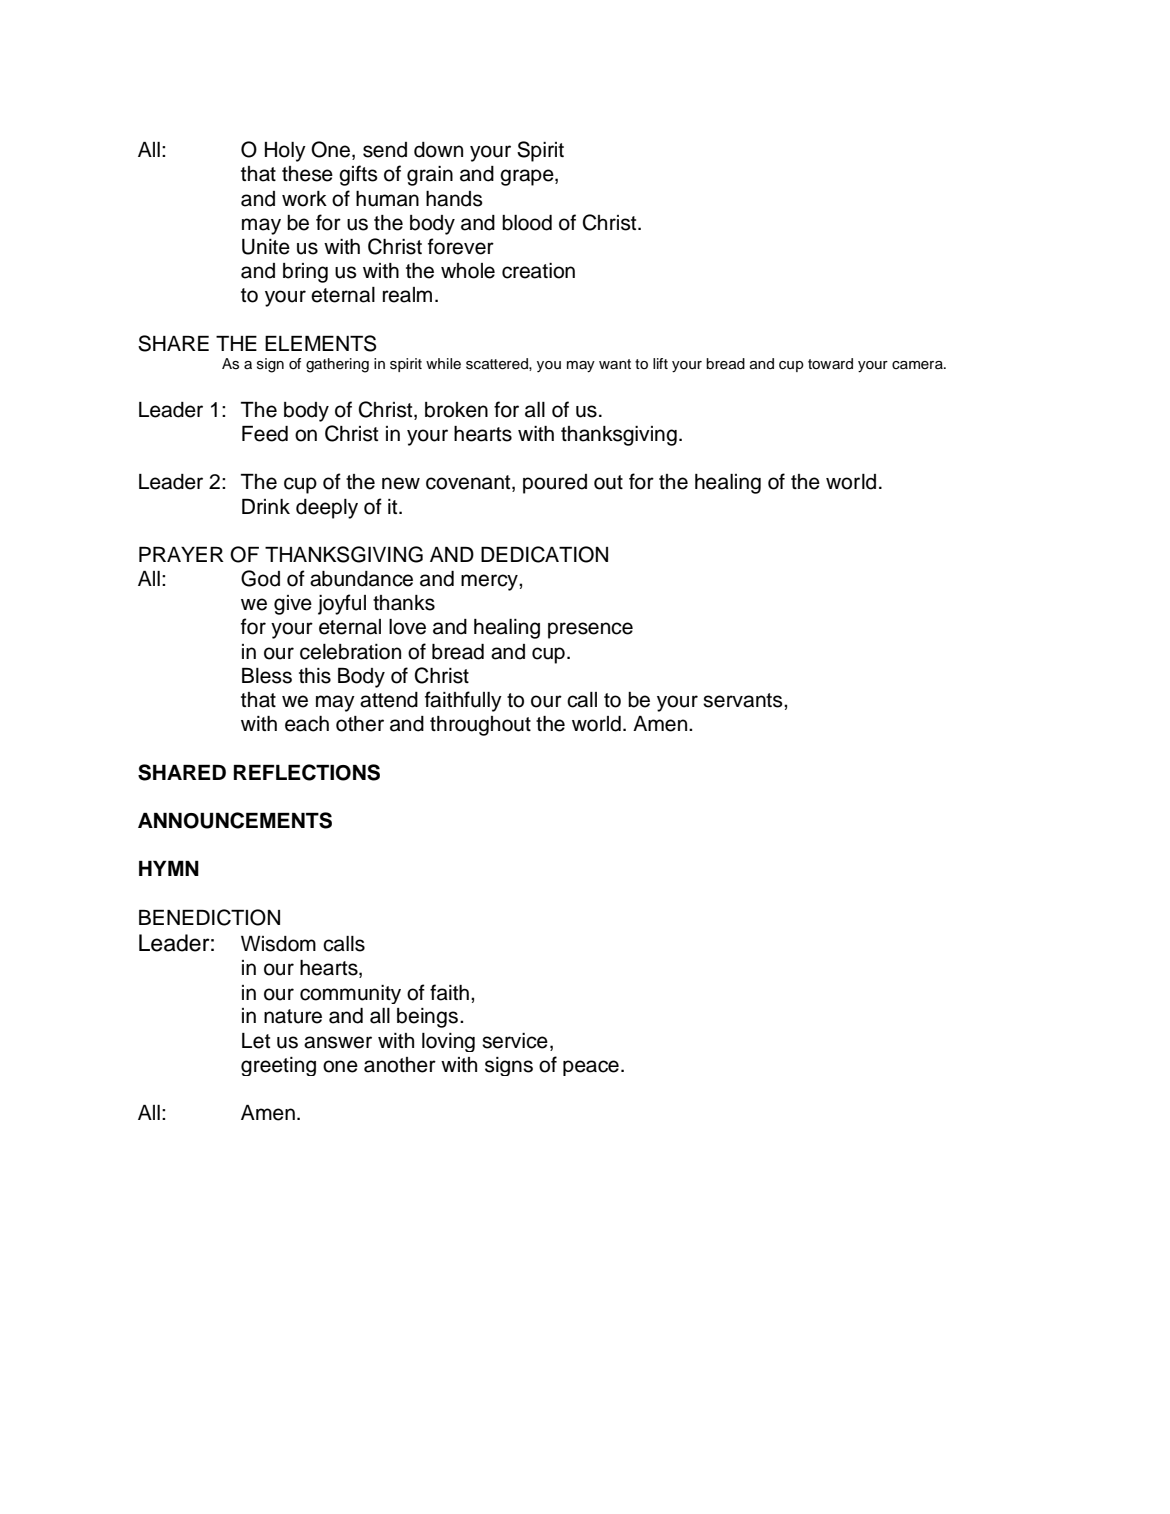  Describe the element at coordinates (527, 223) in the screenshot. I see `blood` at that location.
